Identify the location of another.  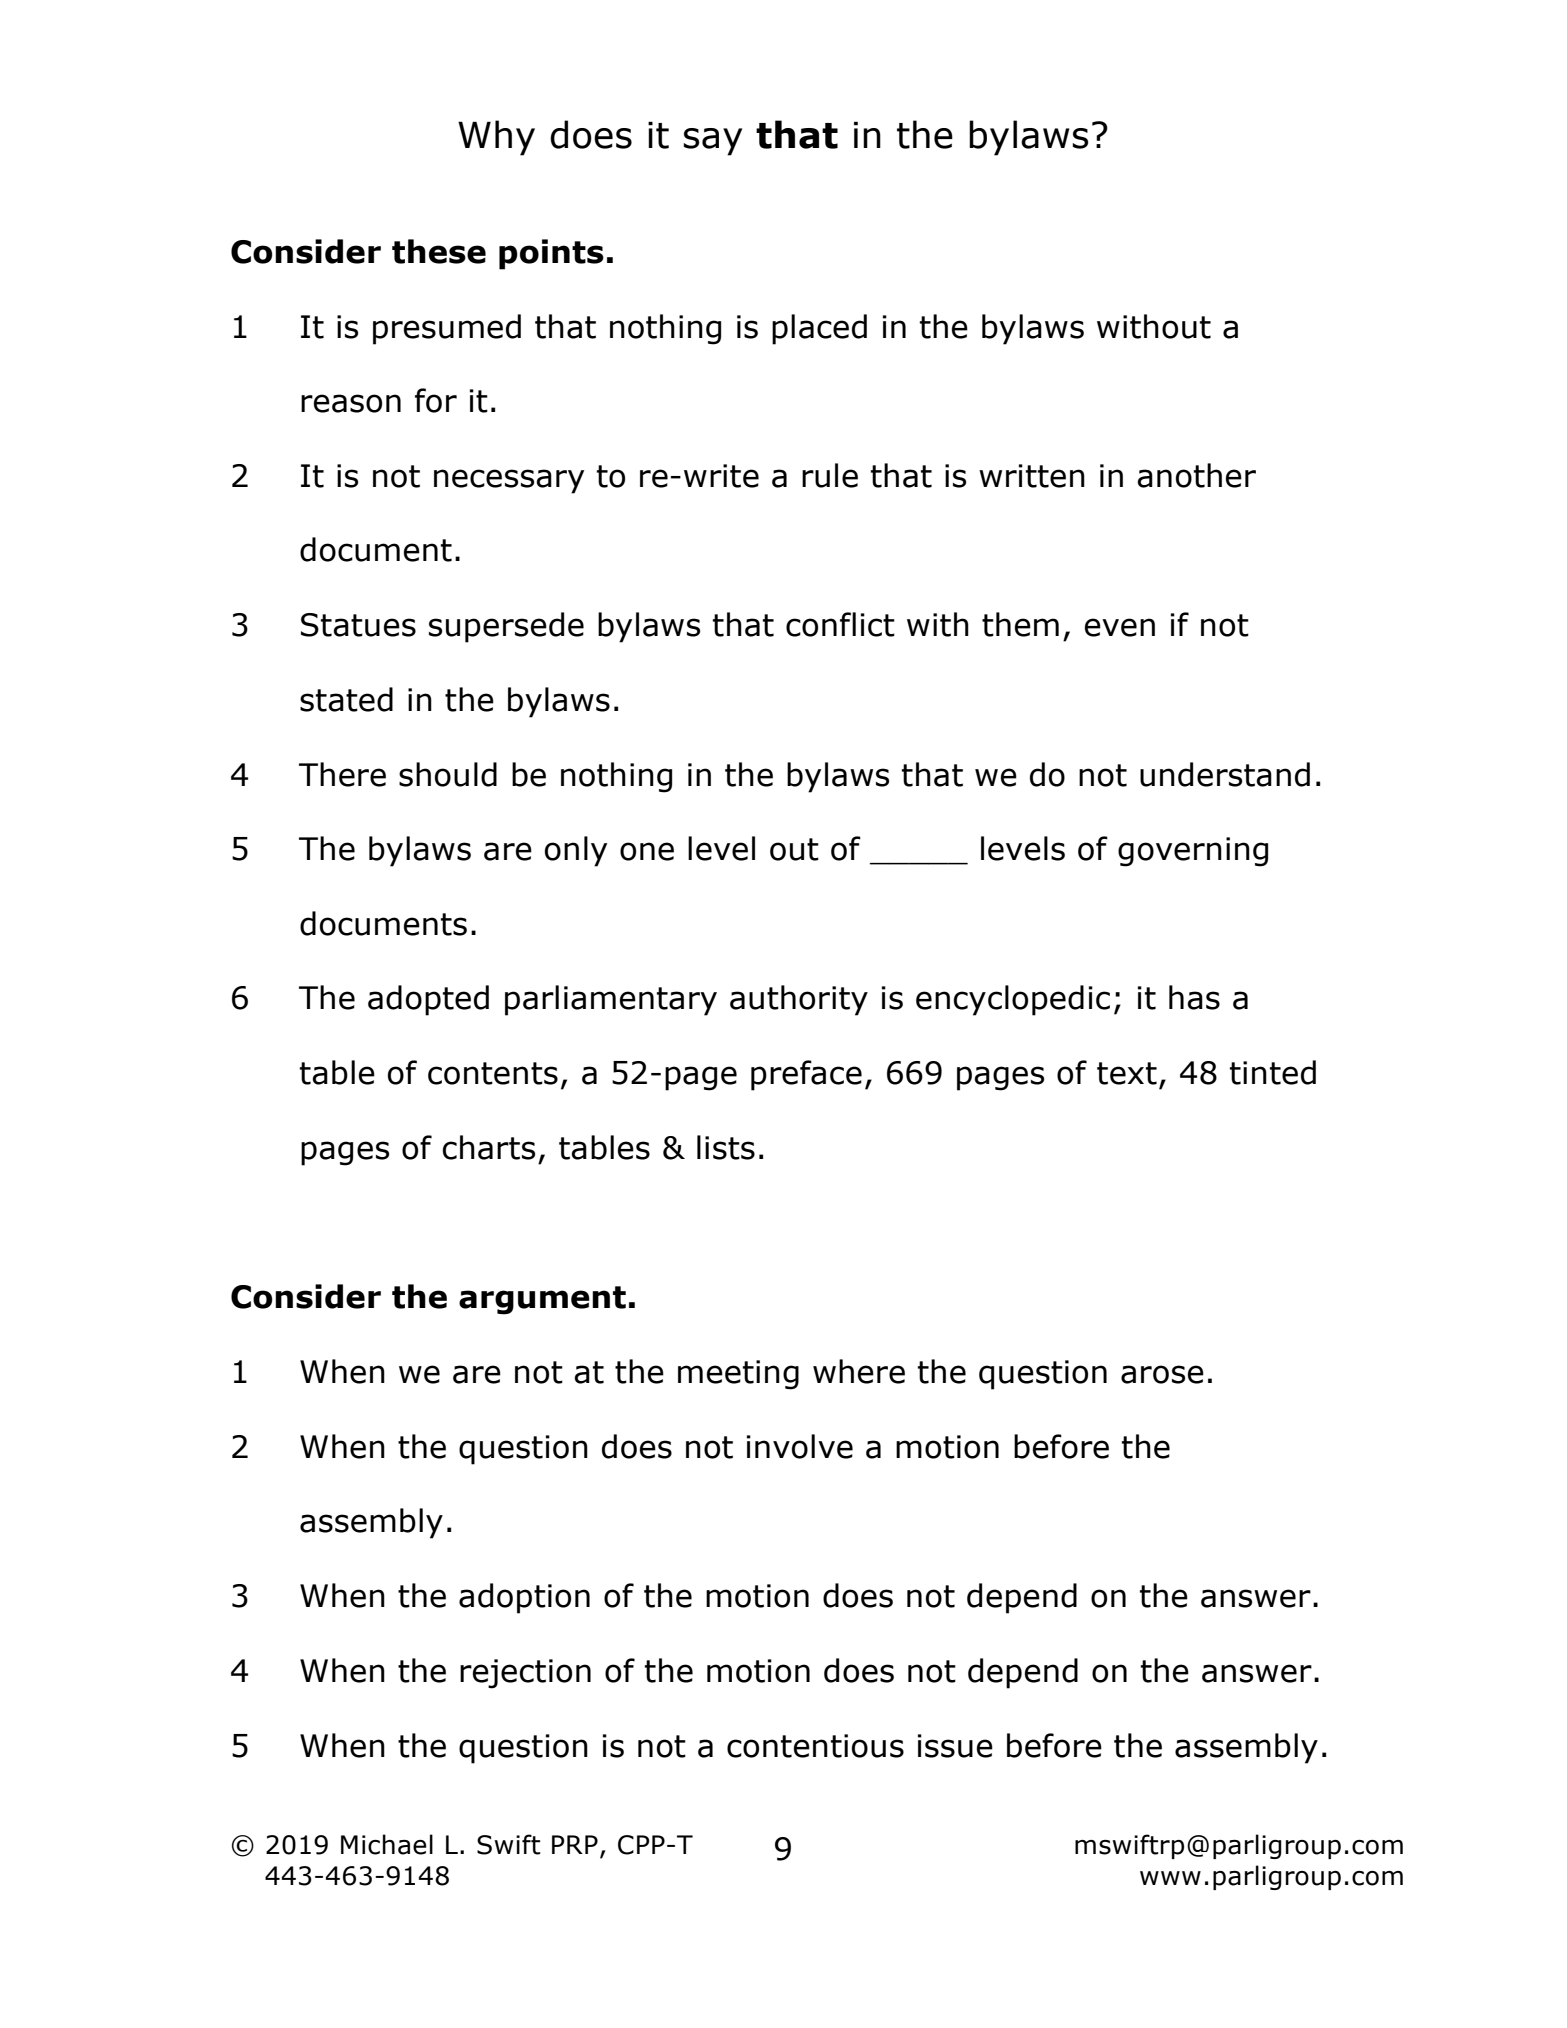
(1196, 475).
